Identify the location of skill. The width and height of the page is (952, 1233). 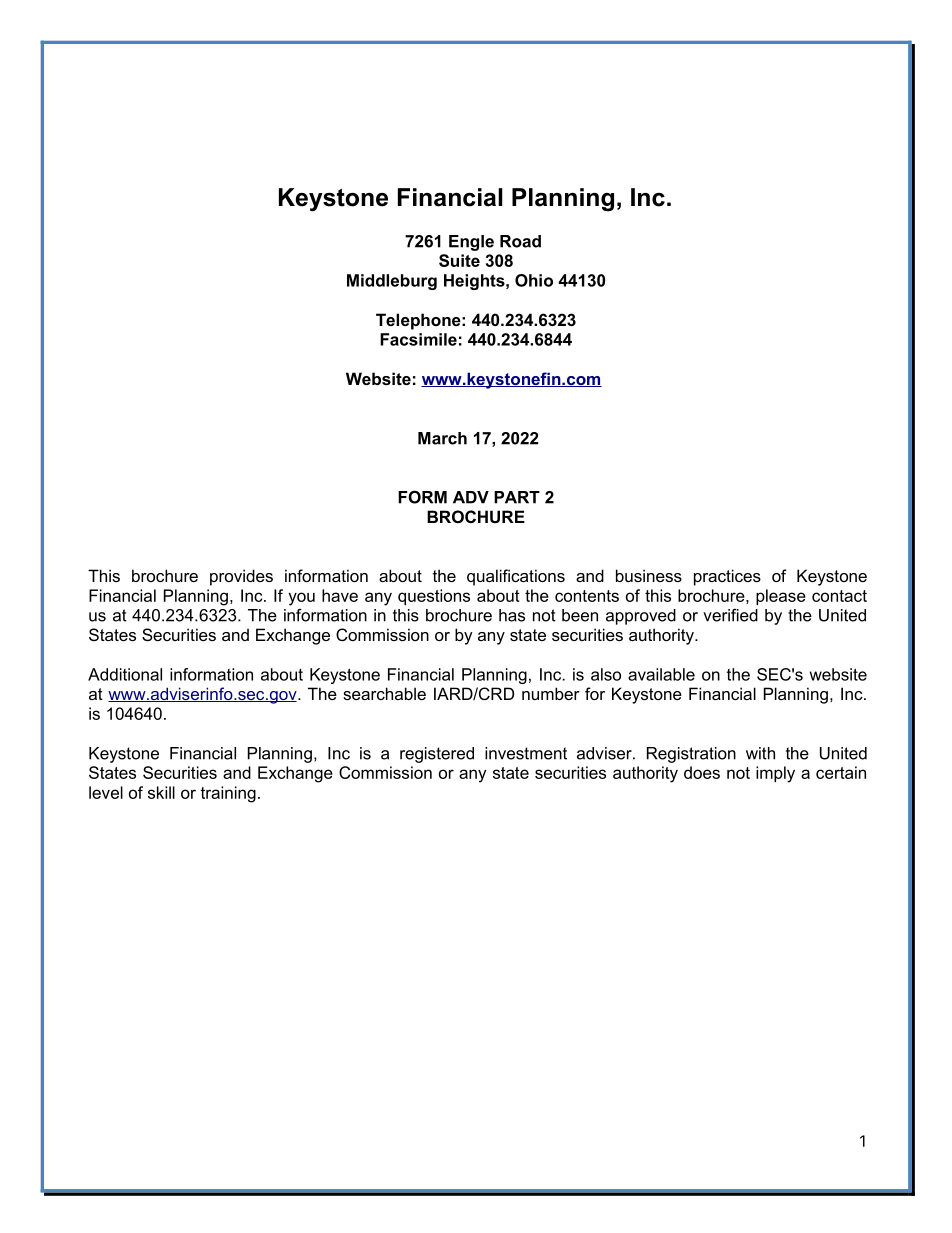
(161, 792).
